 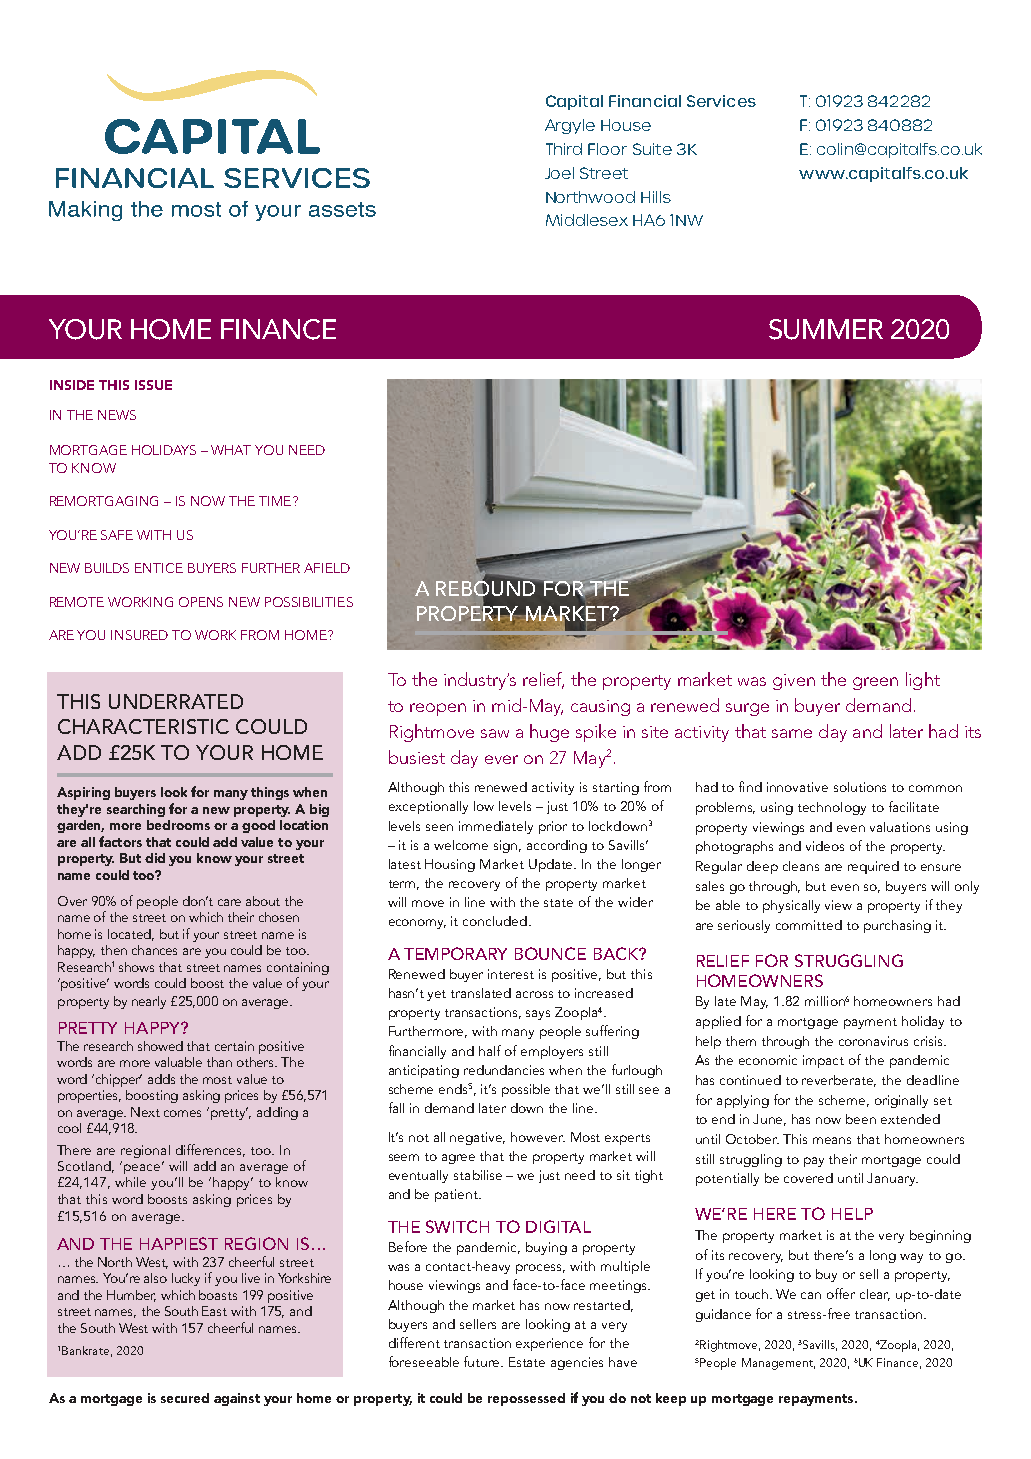 I want to click on Services, so click(x=721, y=101).
